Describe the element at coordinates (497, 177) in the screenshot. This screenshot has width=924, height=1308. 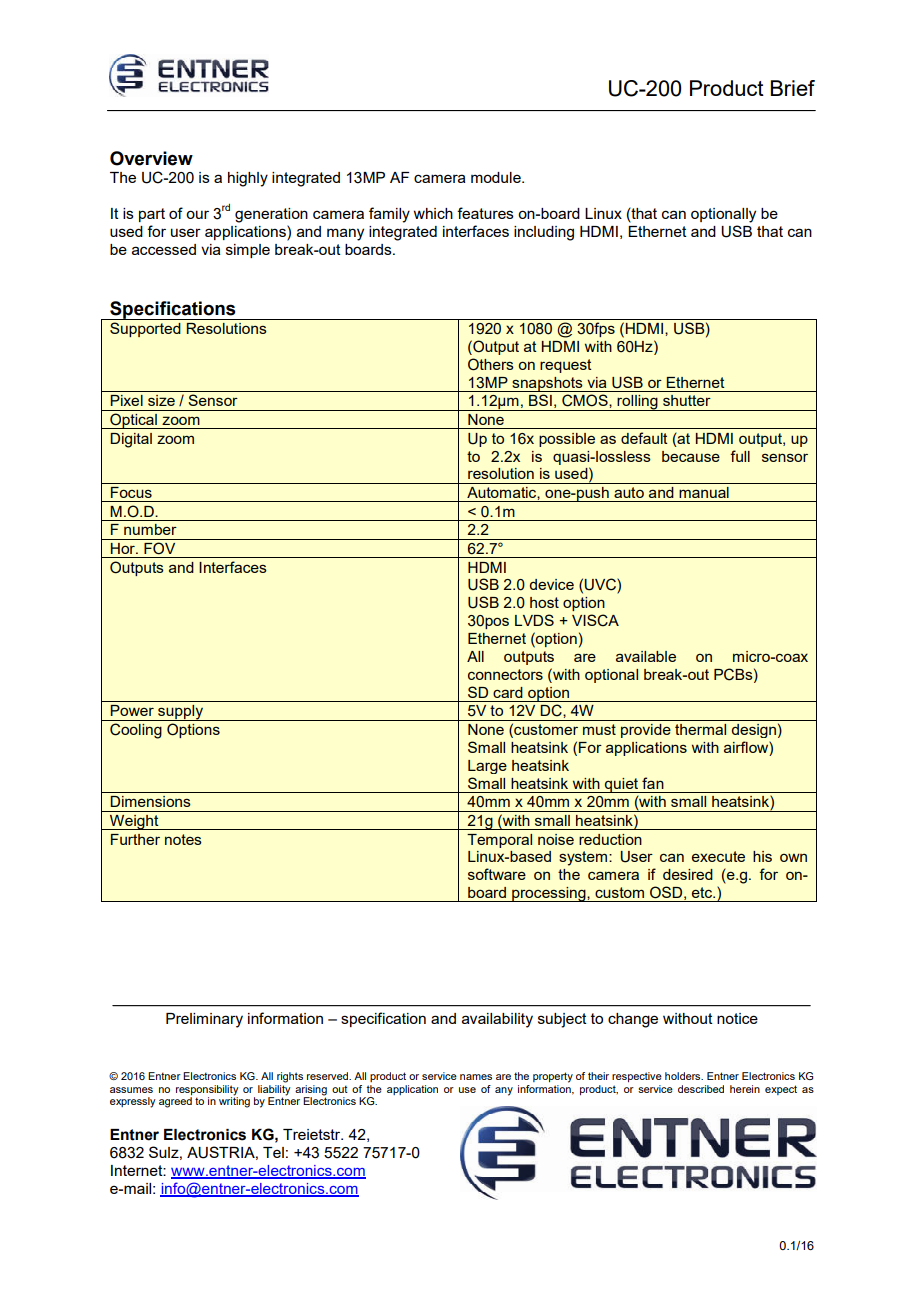
I see `module` at that location.
